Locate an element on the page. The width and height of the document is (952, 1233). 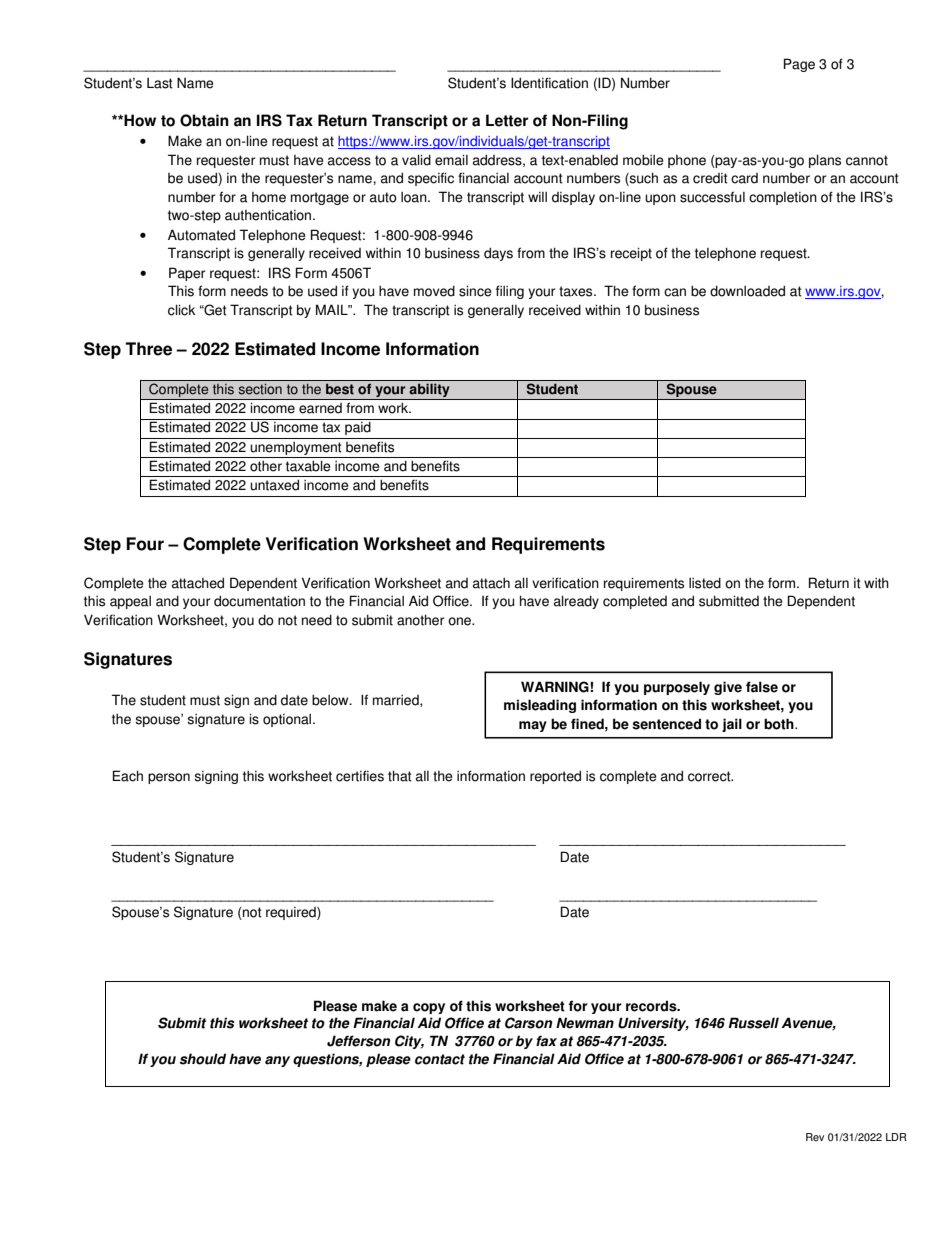
contact is located at coordinates (440, 1059).
